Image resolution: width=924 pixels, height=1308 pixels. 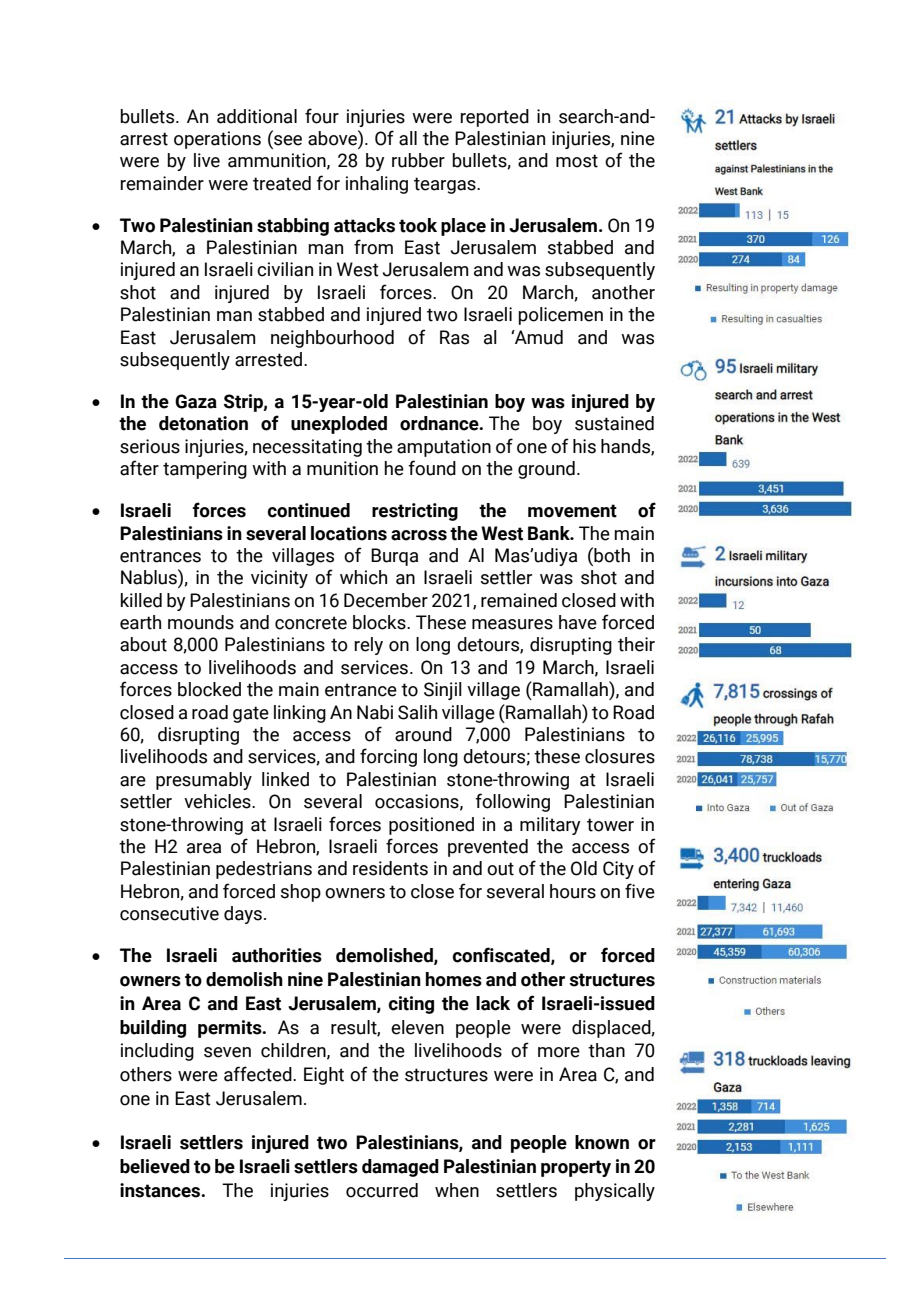 What do you see at coordinates (444, 448) in the image?
I see `amputation` at bounding box center [444, 448].
